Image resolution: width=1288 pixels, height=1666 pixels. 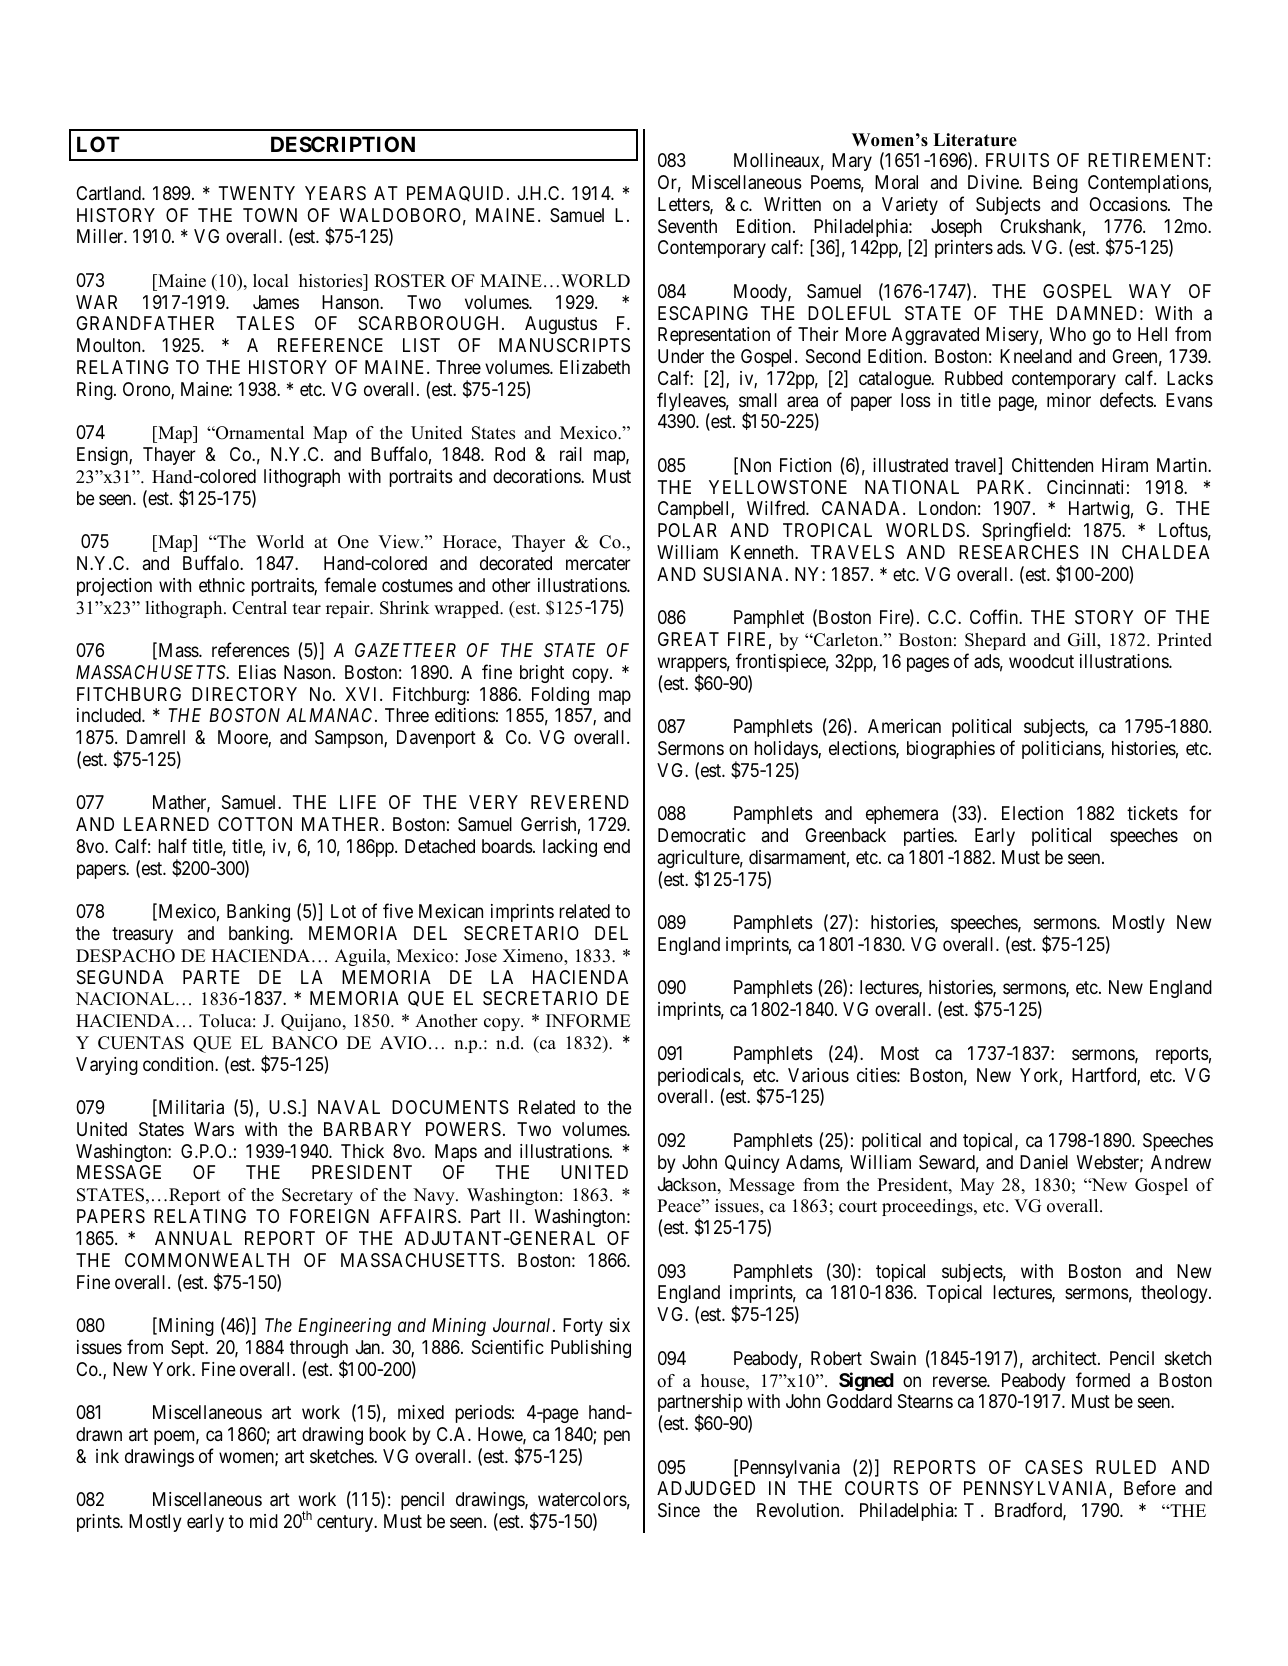 I want to click on COTTON, so click(x=255, y=824).
